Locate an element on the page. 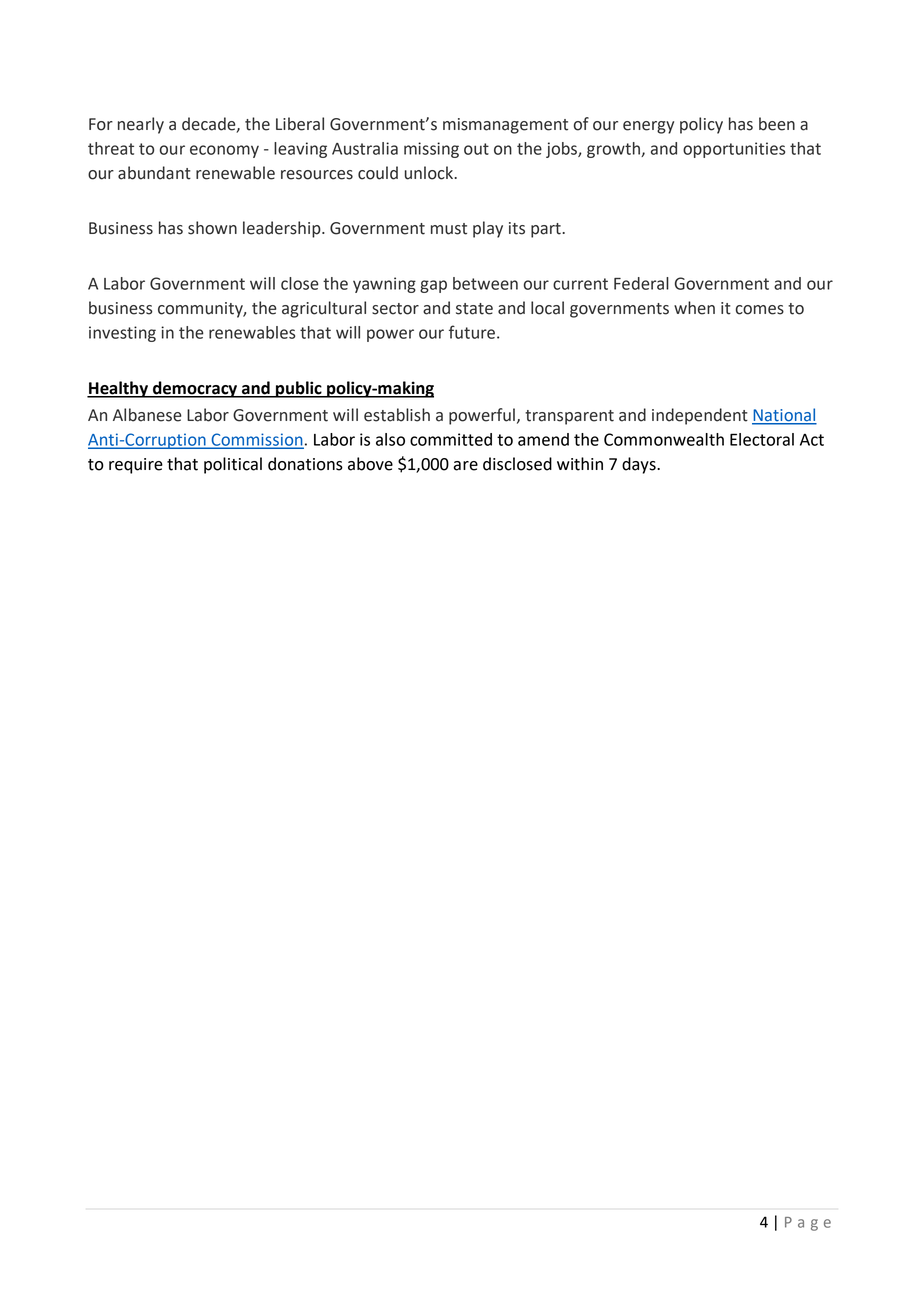 This page has height=1308, width=924. must is located at coordinates (449, 229).
